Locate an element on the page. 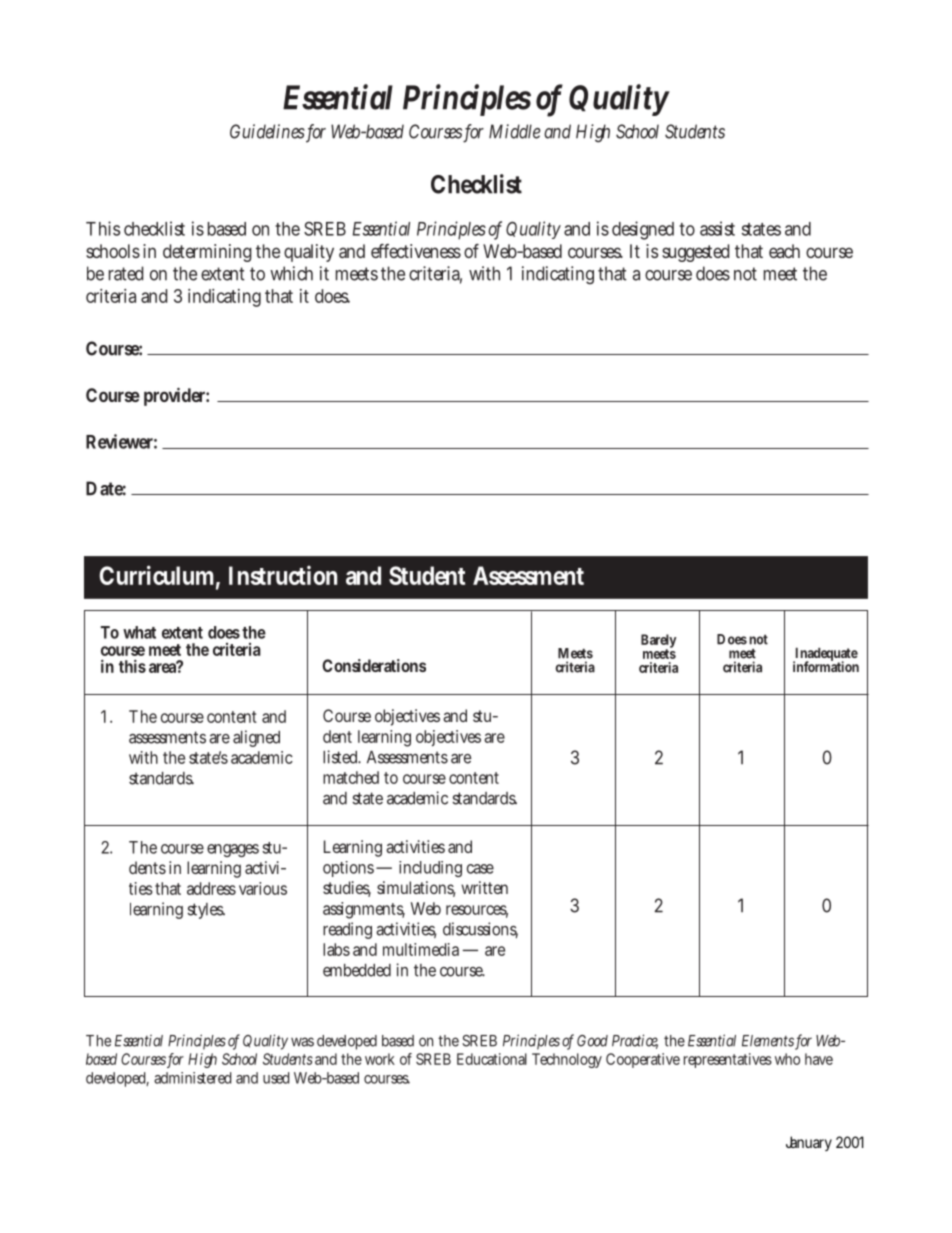 Image resolution: width=952 pixels, height=1233 pixels. Guidelines is located at coordinates (267, 131).
